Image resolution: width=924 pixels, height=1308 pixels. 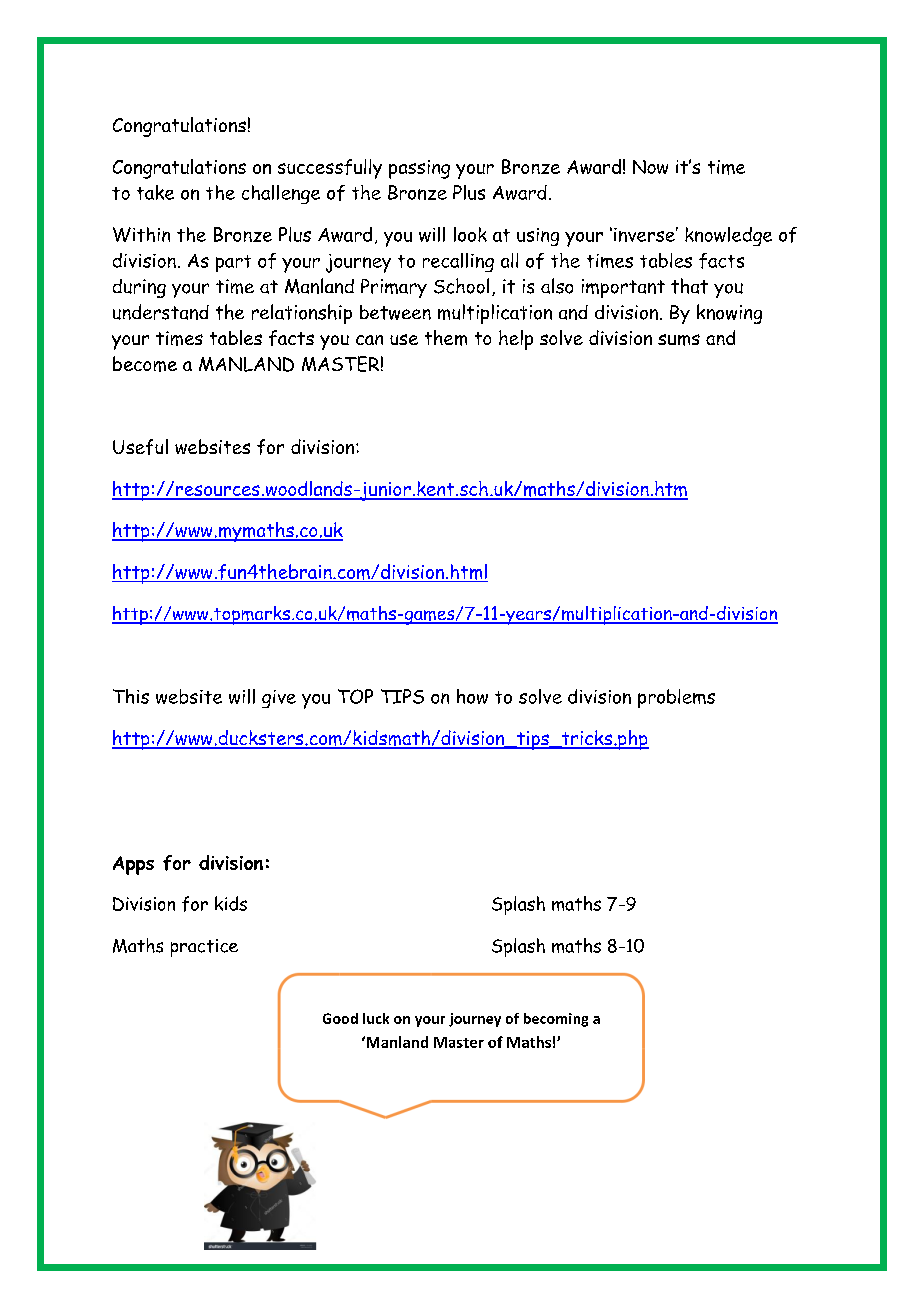 I want to click on passing, so click(x=419, y=169).
